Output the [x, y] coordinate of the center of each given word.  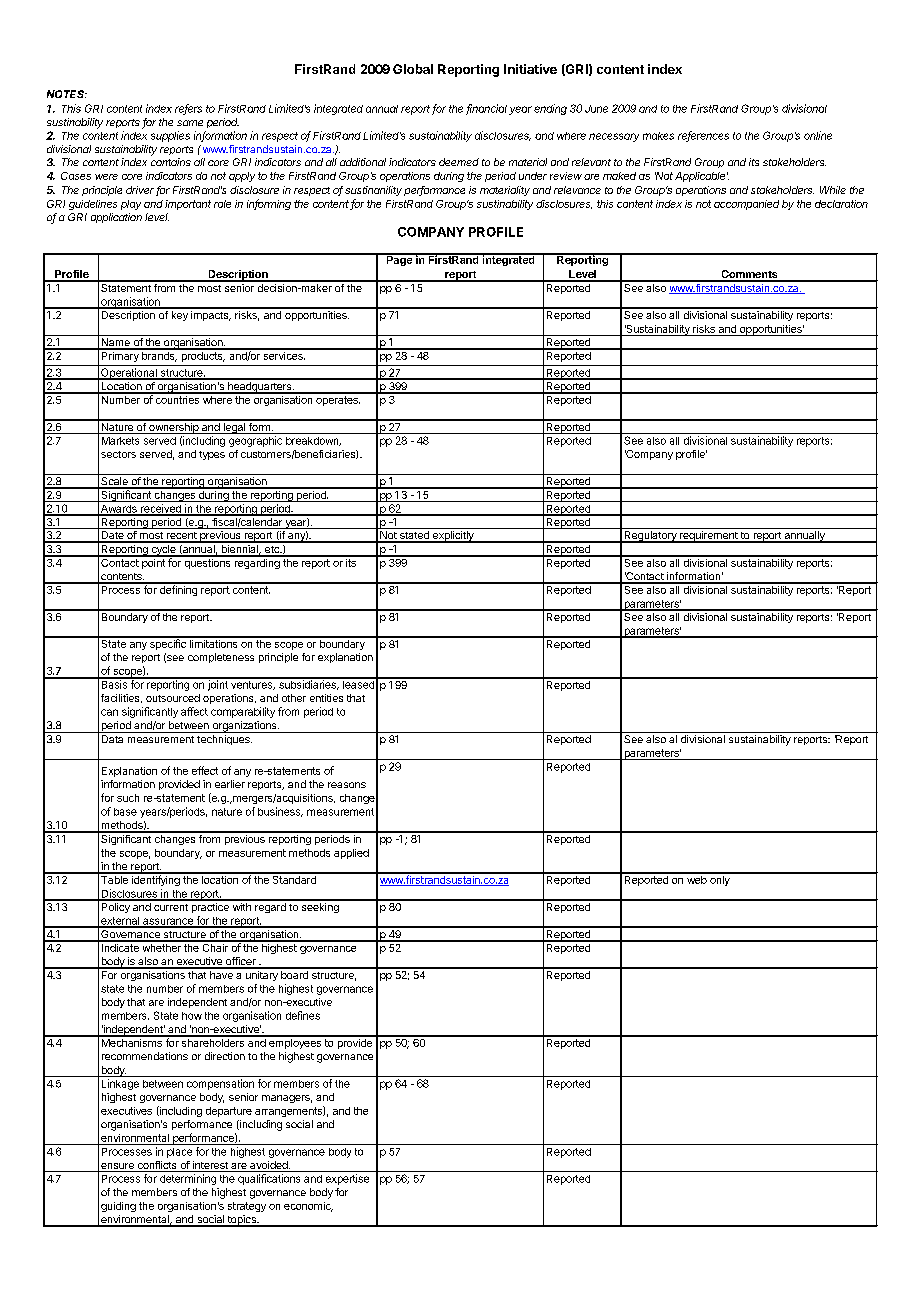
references [703, 136]
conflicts [157, 1166]
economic [308, 1207]
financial [486, 109]
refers [188, 109]
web [696, 878]
